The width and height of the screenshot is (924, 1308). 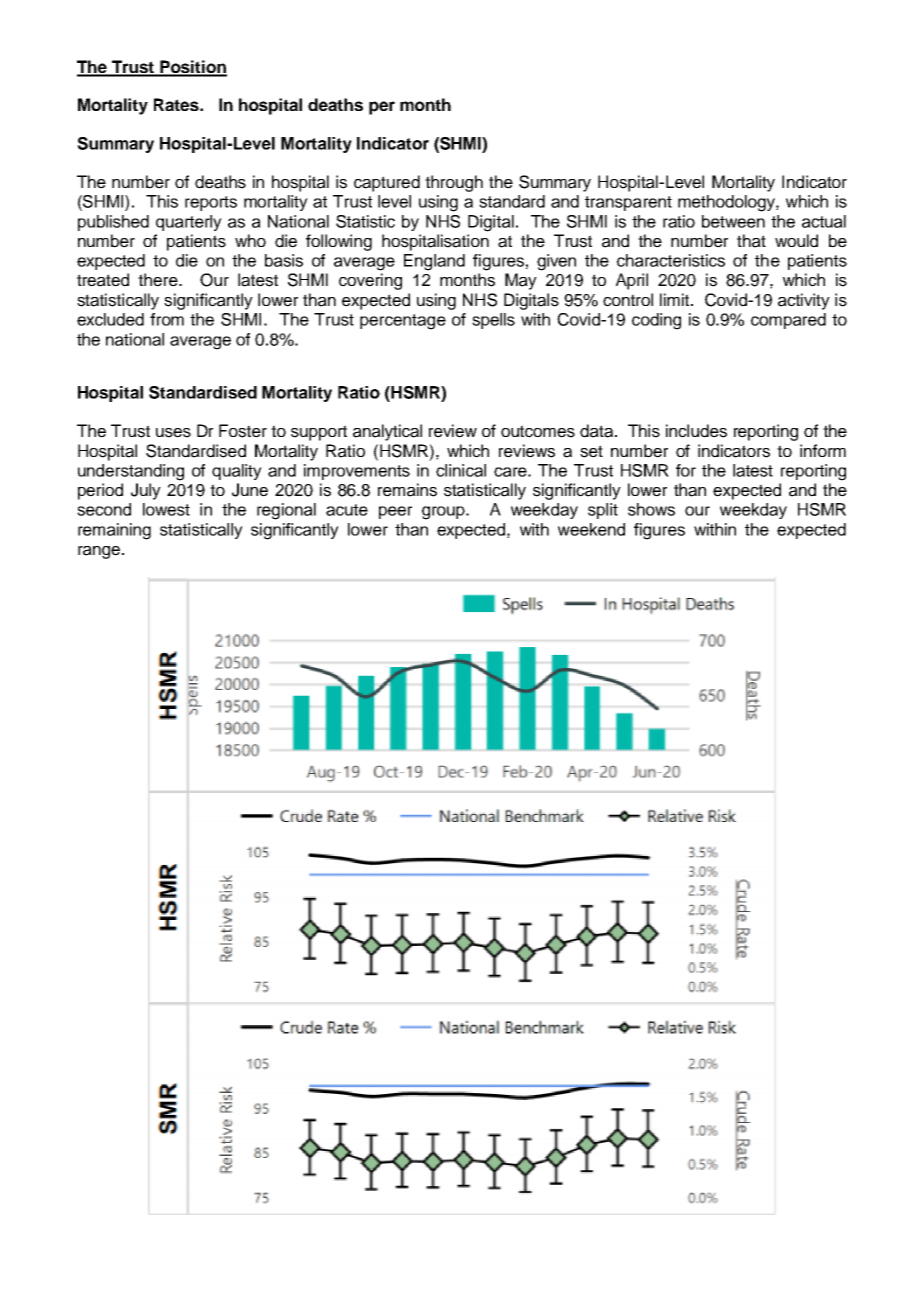 What do you see at coordinates (114, 531) in the screenshot?
I see `remaining` at bounding box center [114, 531].
